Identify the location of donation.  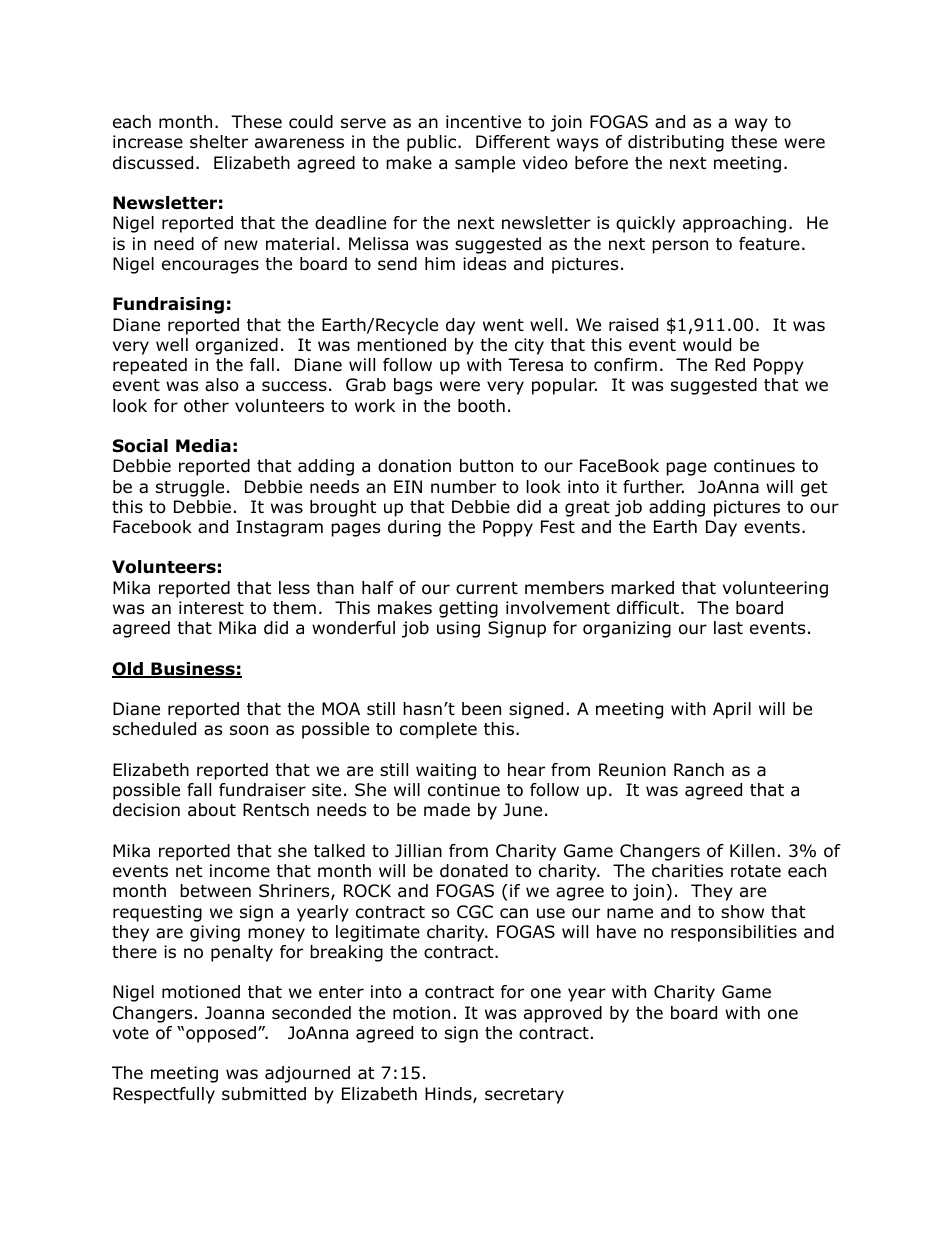
(414, 466).
